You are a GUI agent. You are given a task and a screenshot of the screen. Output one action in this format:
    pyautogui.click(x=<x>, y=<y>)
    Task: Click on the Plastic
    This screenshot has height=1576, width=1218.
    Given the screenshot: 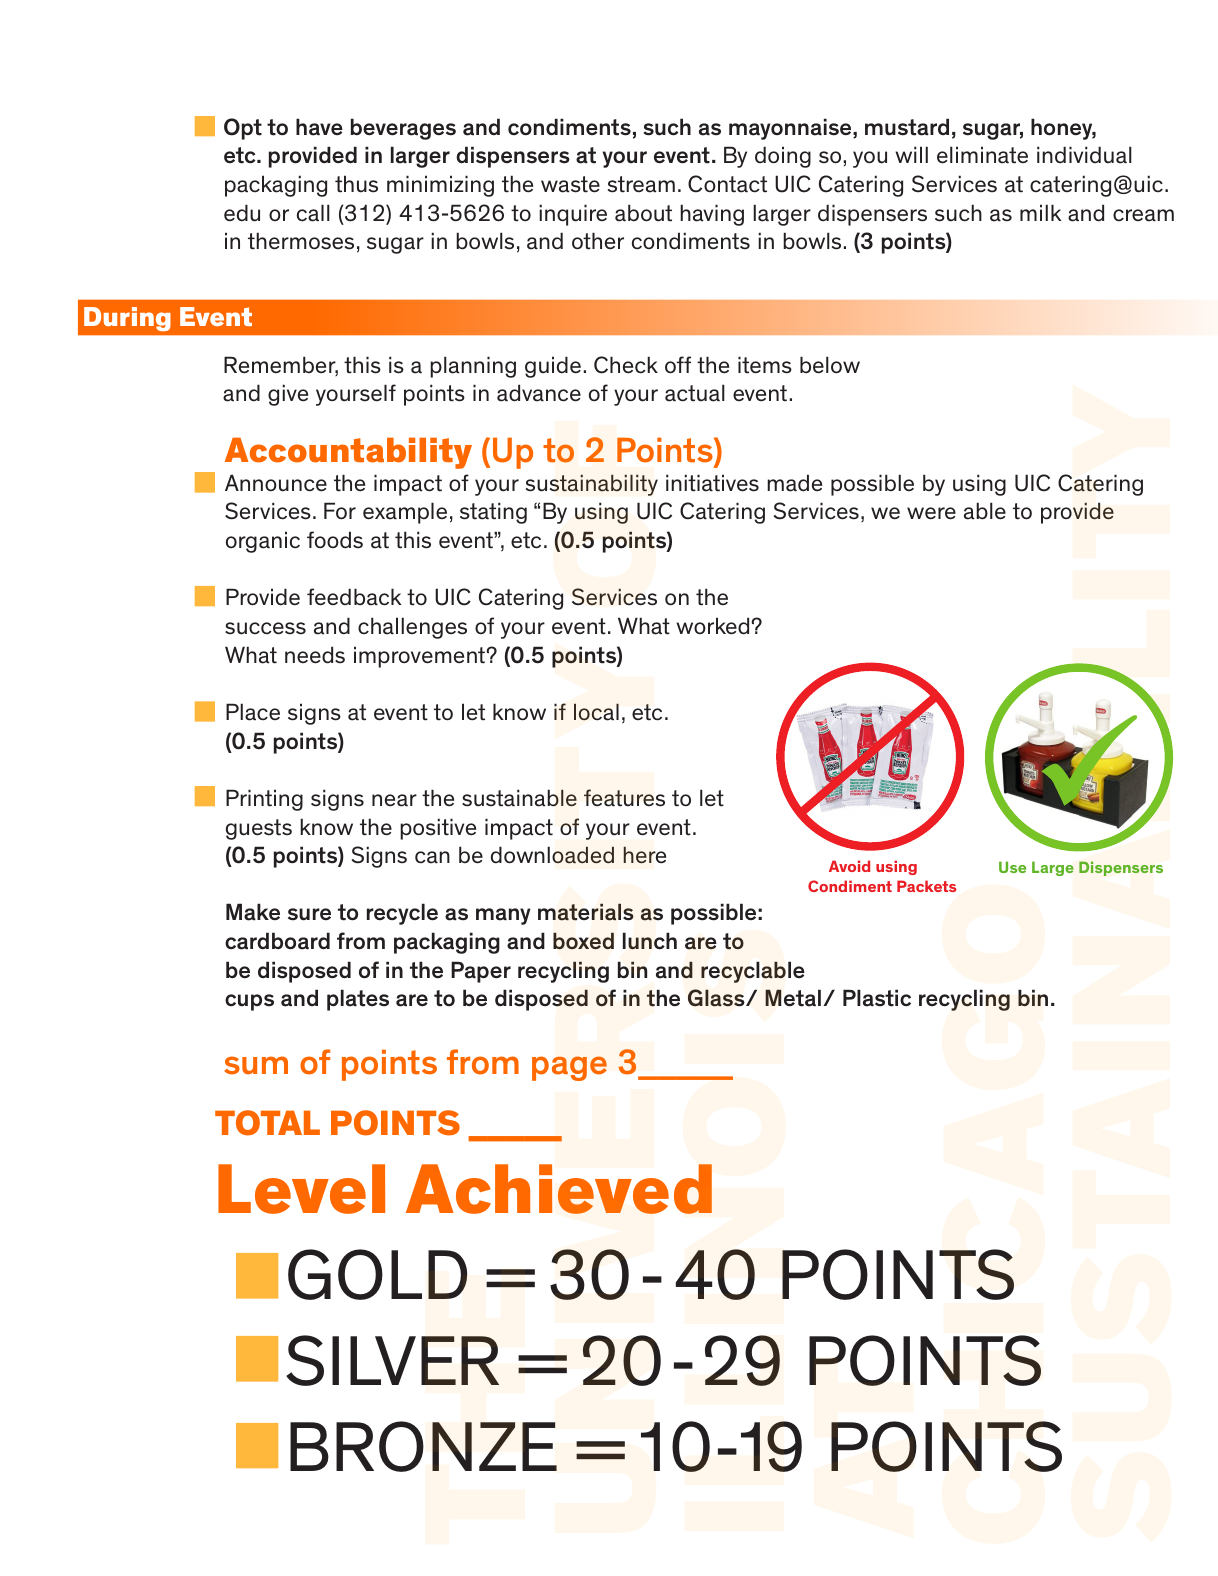 What is the action you would take?
    pyautogui.click(x=877, y=998)
